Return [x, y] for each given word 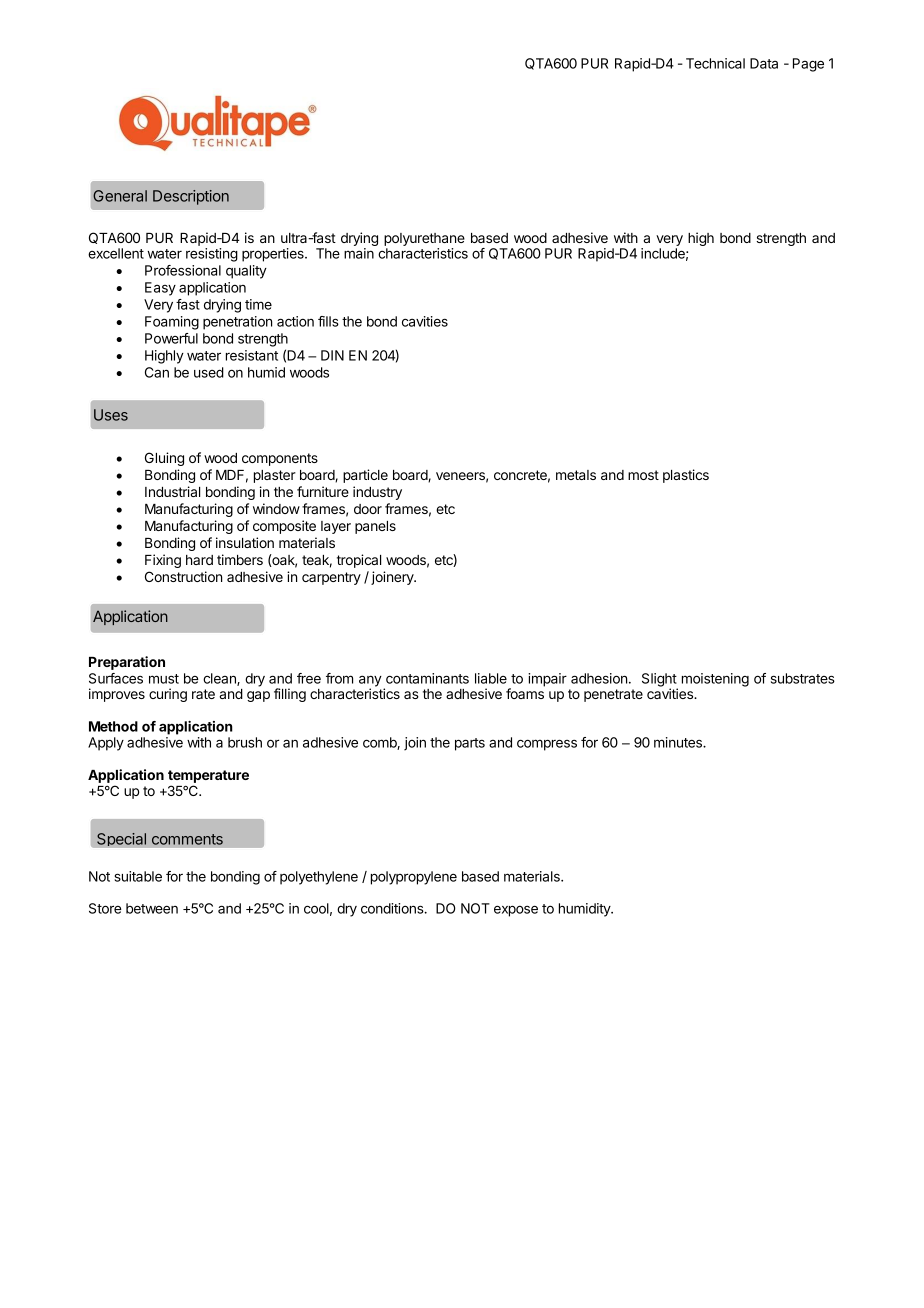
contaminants [427, 678]
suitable [138, 876]
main [359, 253]
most [643, 475]
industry [377, 493]
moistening [715, 680]
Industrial [172, 491]
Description [191, 197]
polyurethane [424, 241]
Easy [160, 289]
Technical [715, 63]
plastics [686, 476]
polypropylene [414, 878]
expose [516, 911]
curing [168, 695]
